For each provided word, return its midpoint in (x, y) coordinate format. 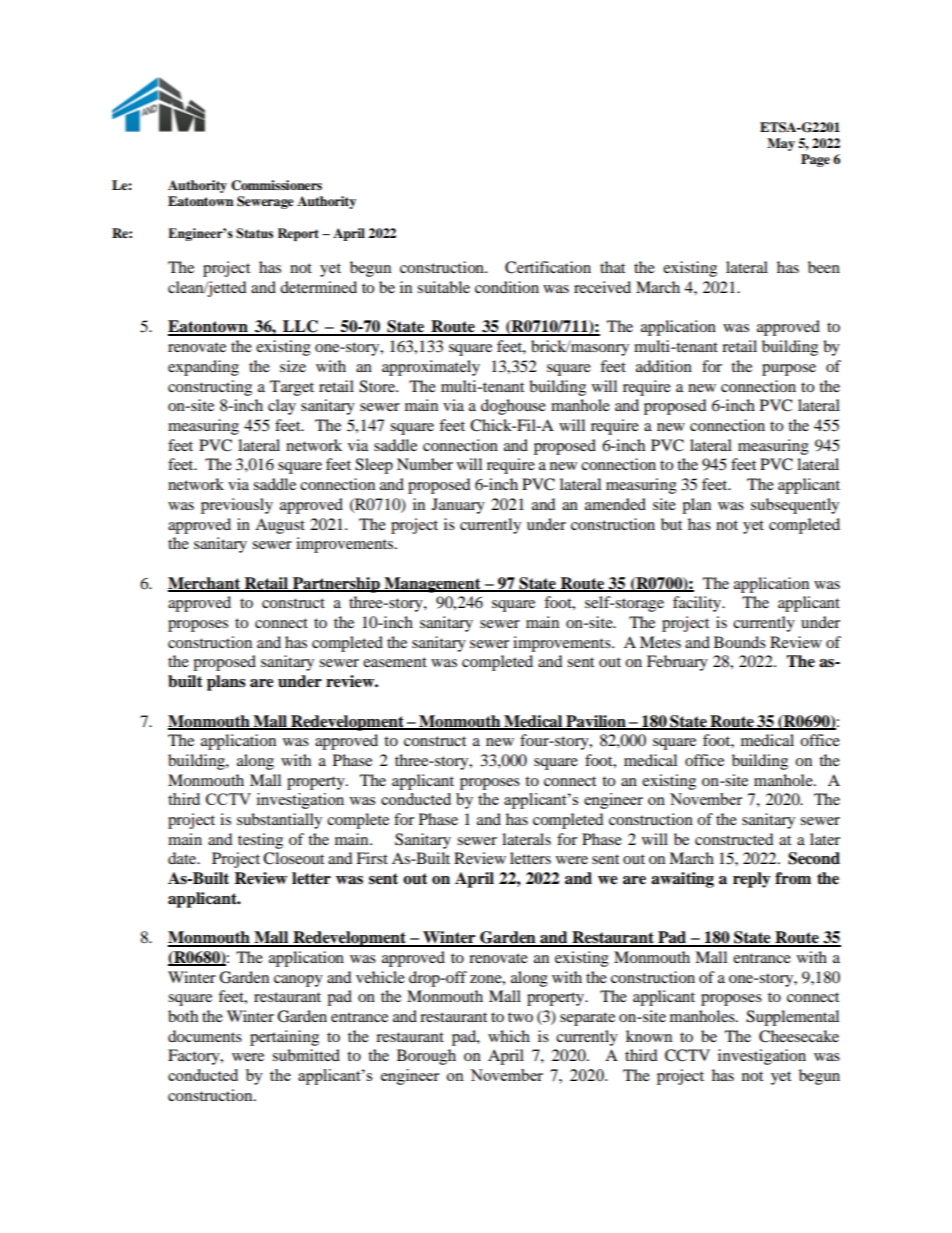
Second (814, 858)
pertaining (284, 1038)
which (509, 1036)
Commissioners (276, 185)
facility (698, 604)
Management (432, 585)
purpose (789, 370)
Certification (548, 267)
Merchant (205, 584)
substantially (279, 821)
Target (292, 388)
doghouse (513, 407)
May (781, 144)
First (372, 858)
